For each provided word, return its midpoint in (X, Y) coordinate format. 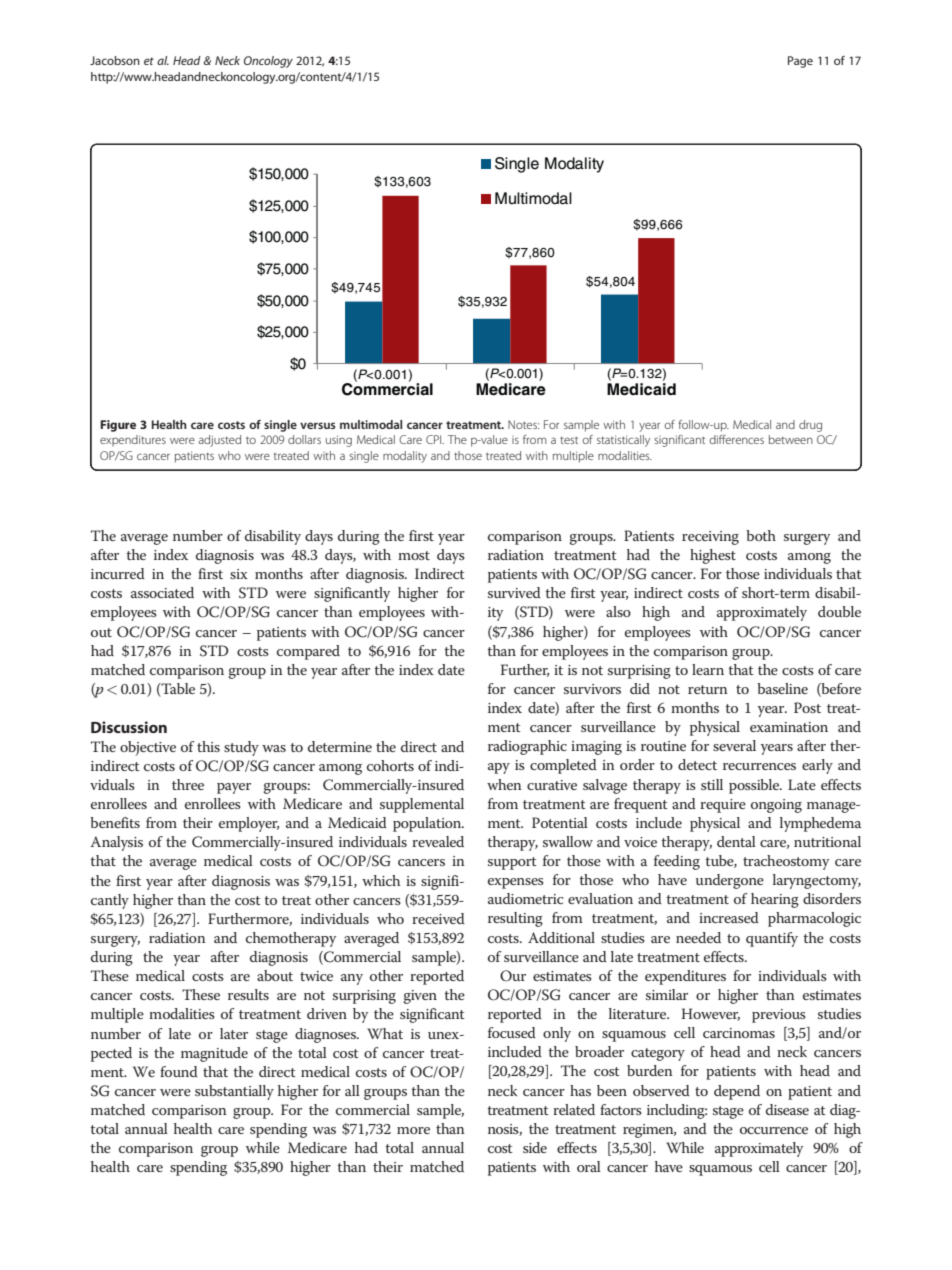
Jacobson (115, 60)
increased (729, 917)
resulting (515, 919)
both (761, 535)
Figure (118, 426)
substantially (234, 1092)
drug (810, 426)
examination (789, 727)
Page (800, 62)
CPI (435, 439)
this (208, 746)
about (275, 975)
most (414, 555)
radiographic (527, 747)
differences (736, 439)
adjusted (219, 441)
